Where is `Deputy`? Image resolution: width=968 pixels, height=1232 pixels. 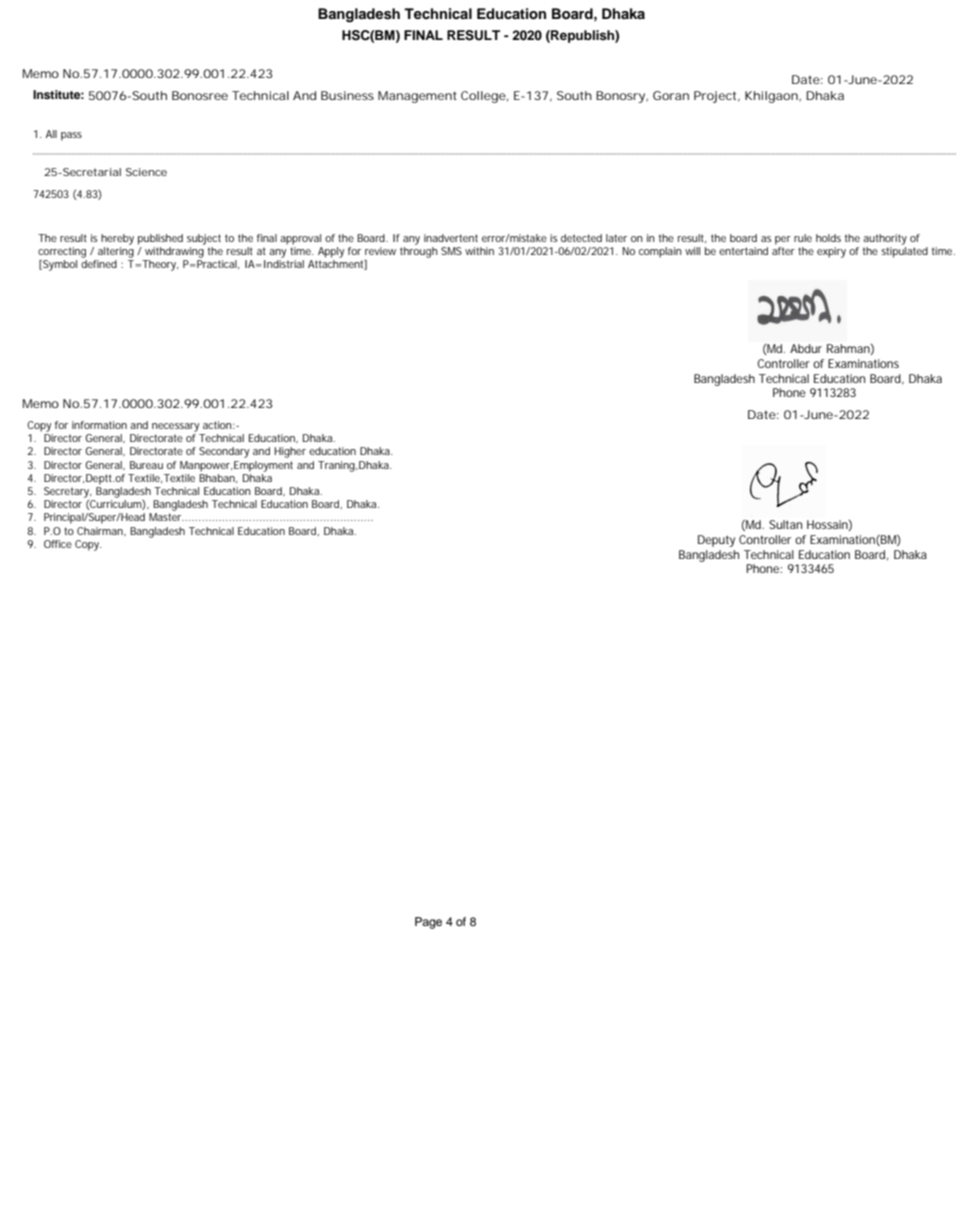 Deputy is located at coordinates (716, 541).
